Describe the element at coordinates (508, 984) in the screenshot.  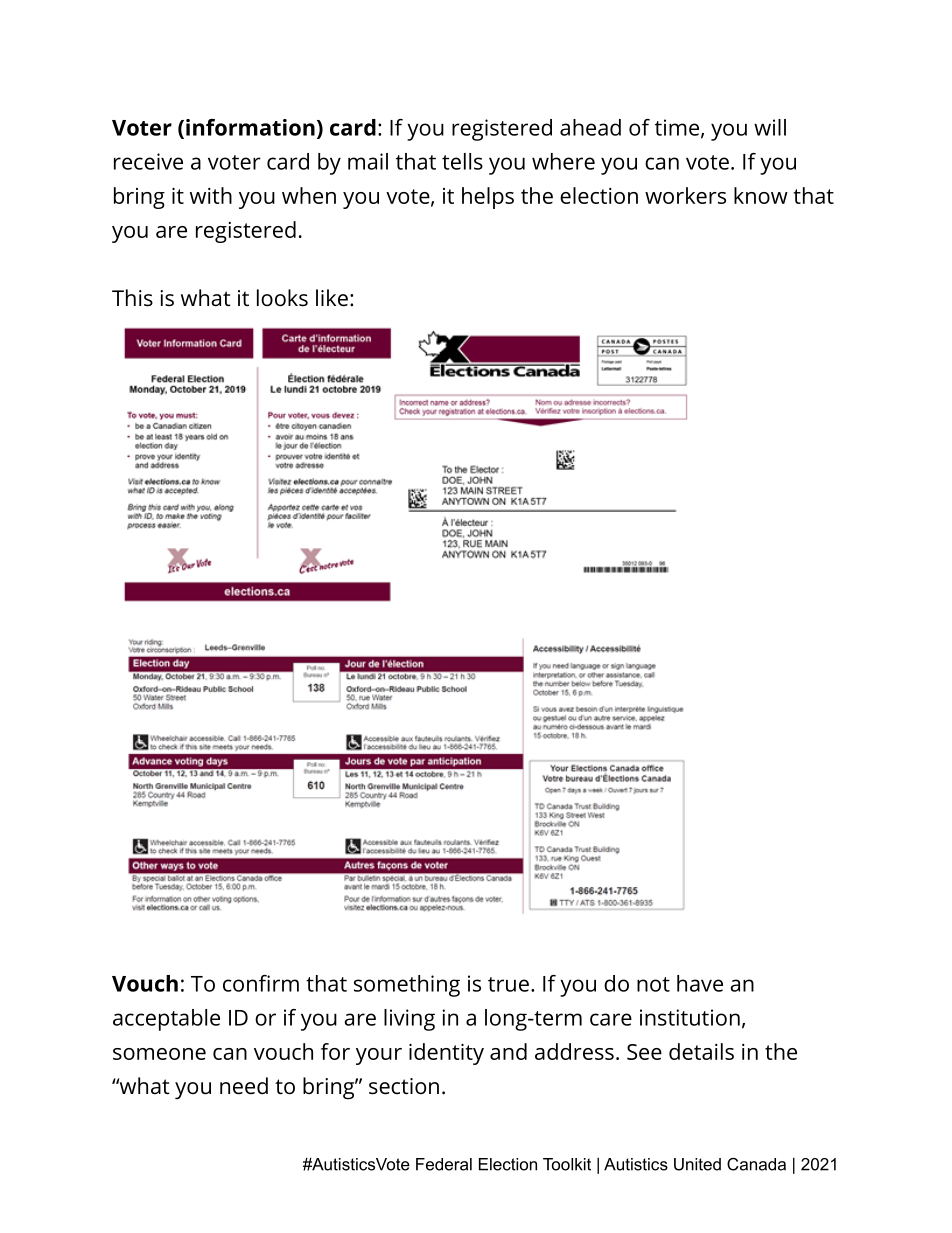
I see `true` at that location.
